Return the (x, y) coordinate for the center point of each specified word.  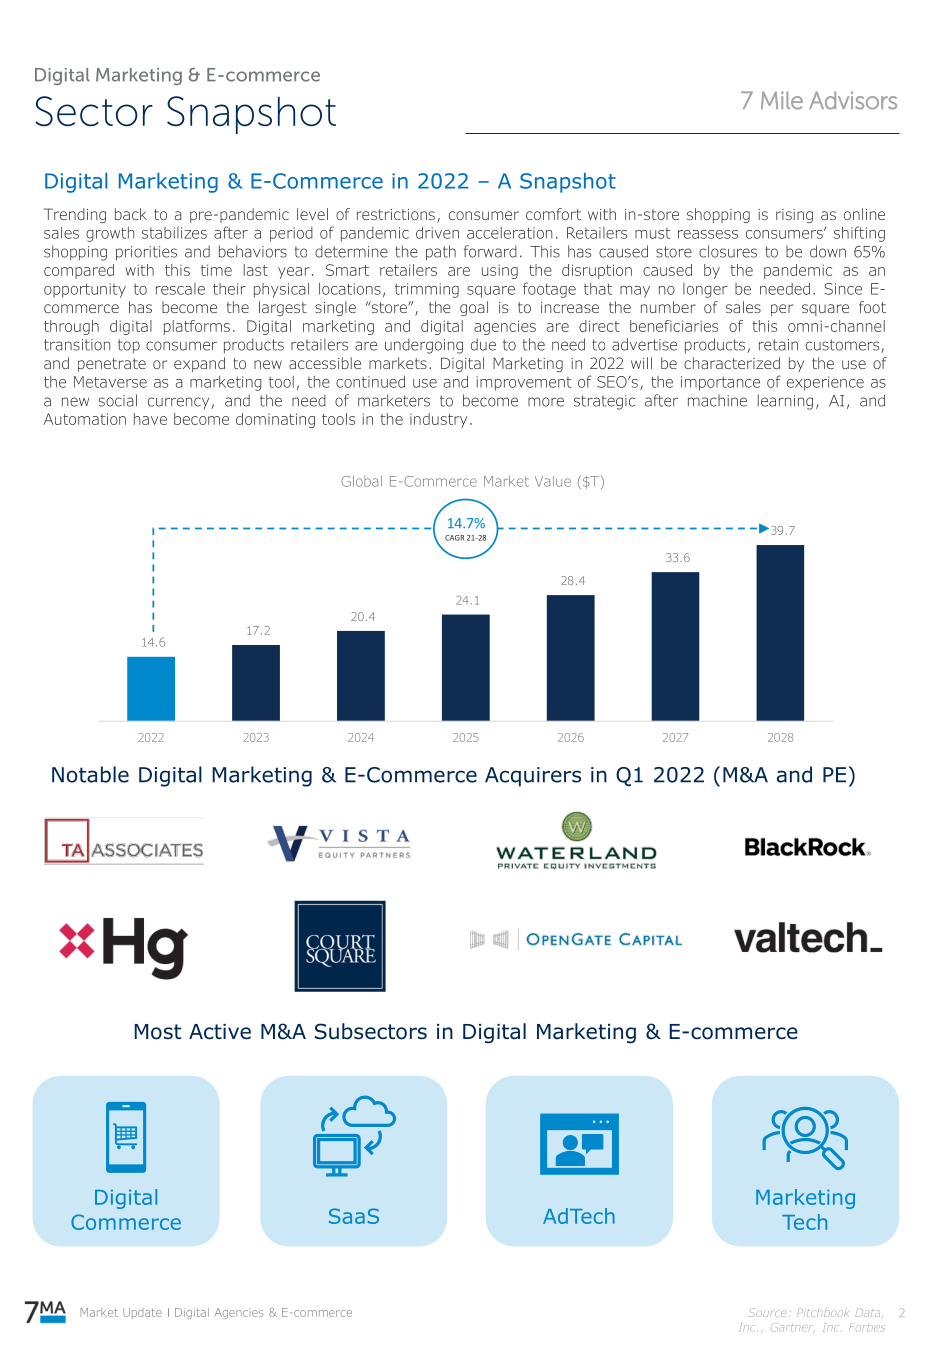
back (131, 214)
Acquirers (533, 777)
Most (158, 1032)
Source (768, 1312)
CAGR (454, 538)
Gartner (793, 1328)
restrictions (396, 214)
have (150, 419)
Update (142, 1313)
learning (785, 402)
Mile (782, 100)
